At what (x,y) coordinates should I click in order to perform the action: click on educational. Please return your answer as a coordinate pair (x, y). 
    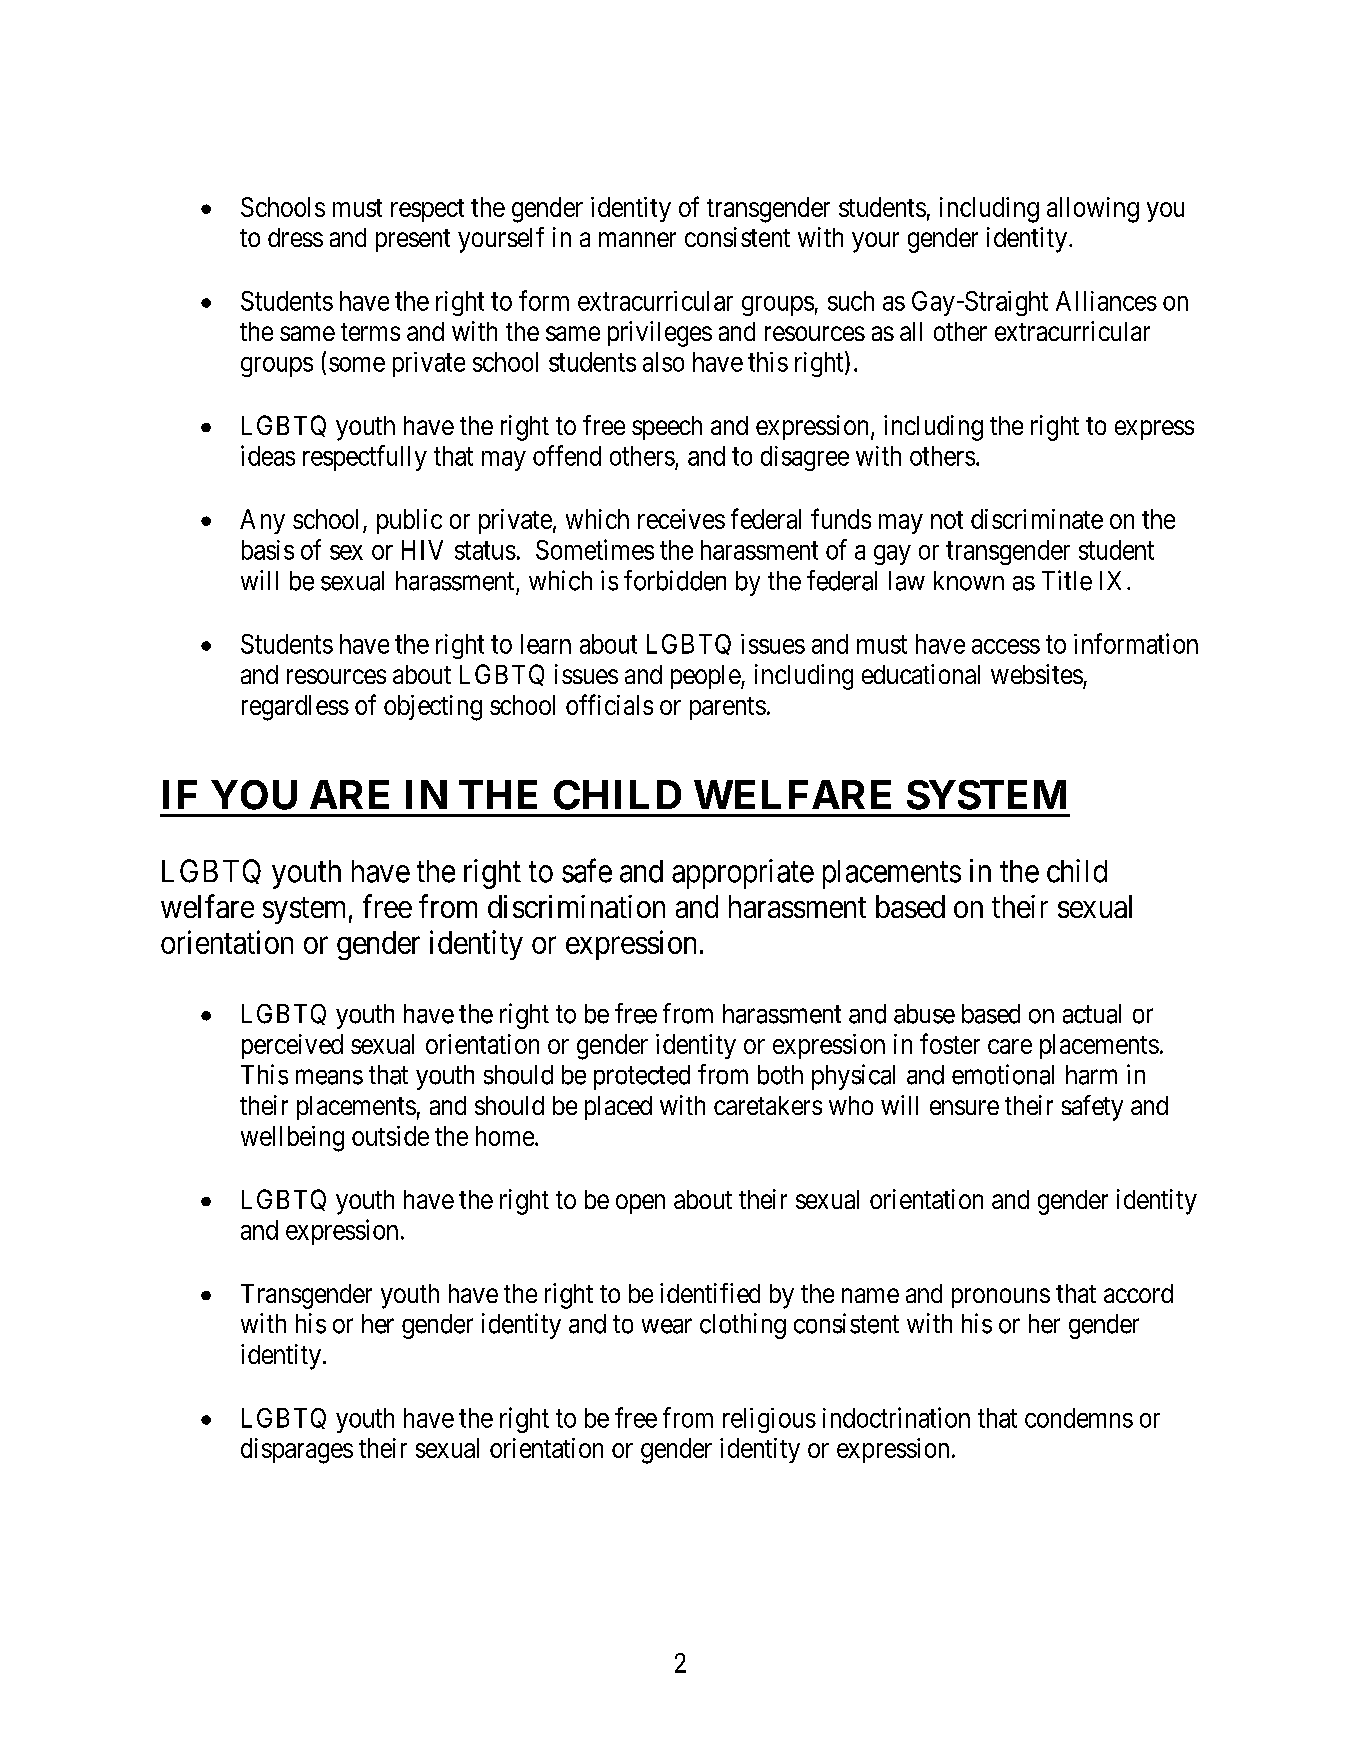
    Looking at the image, I should click on (921, 674).
